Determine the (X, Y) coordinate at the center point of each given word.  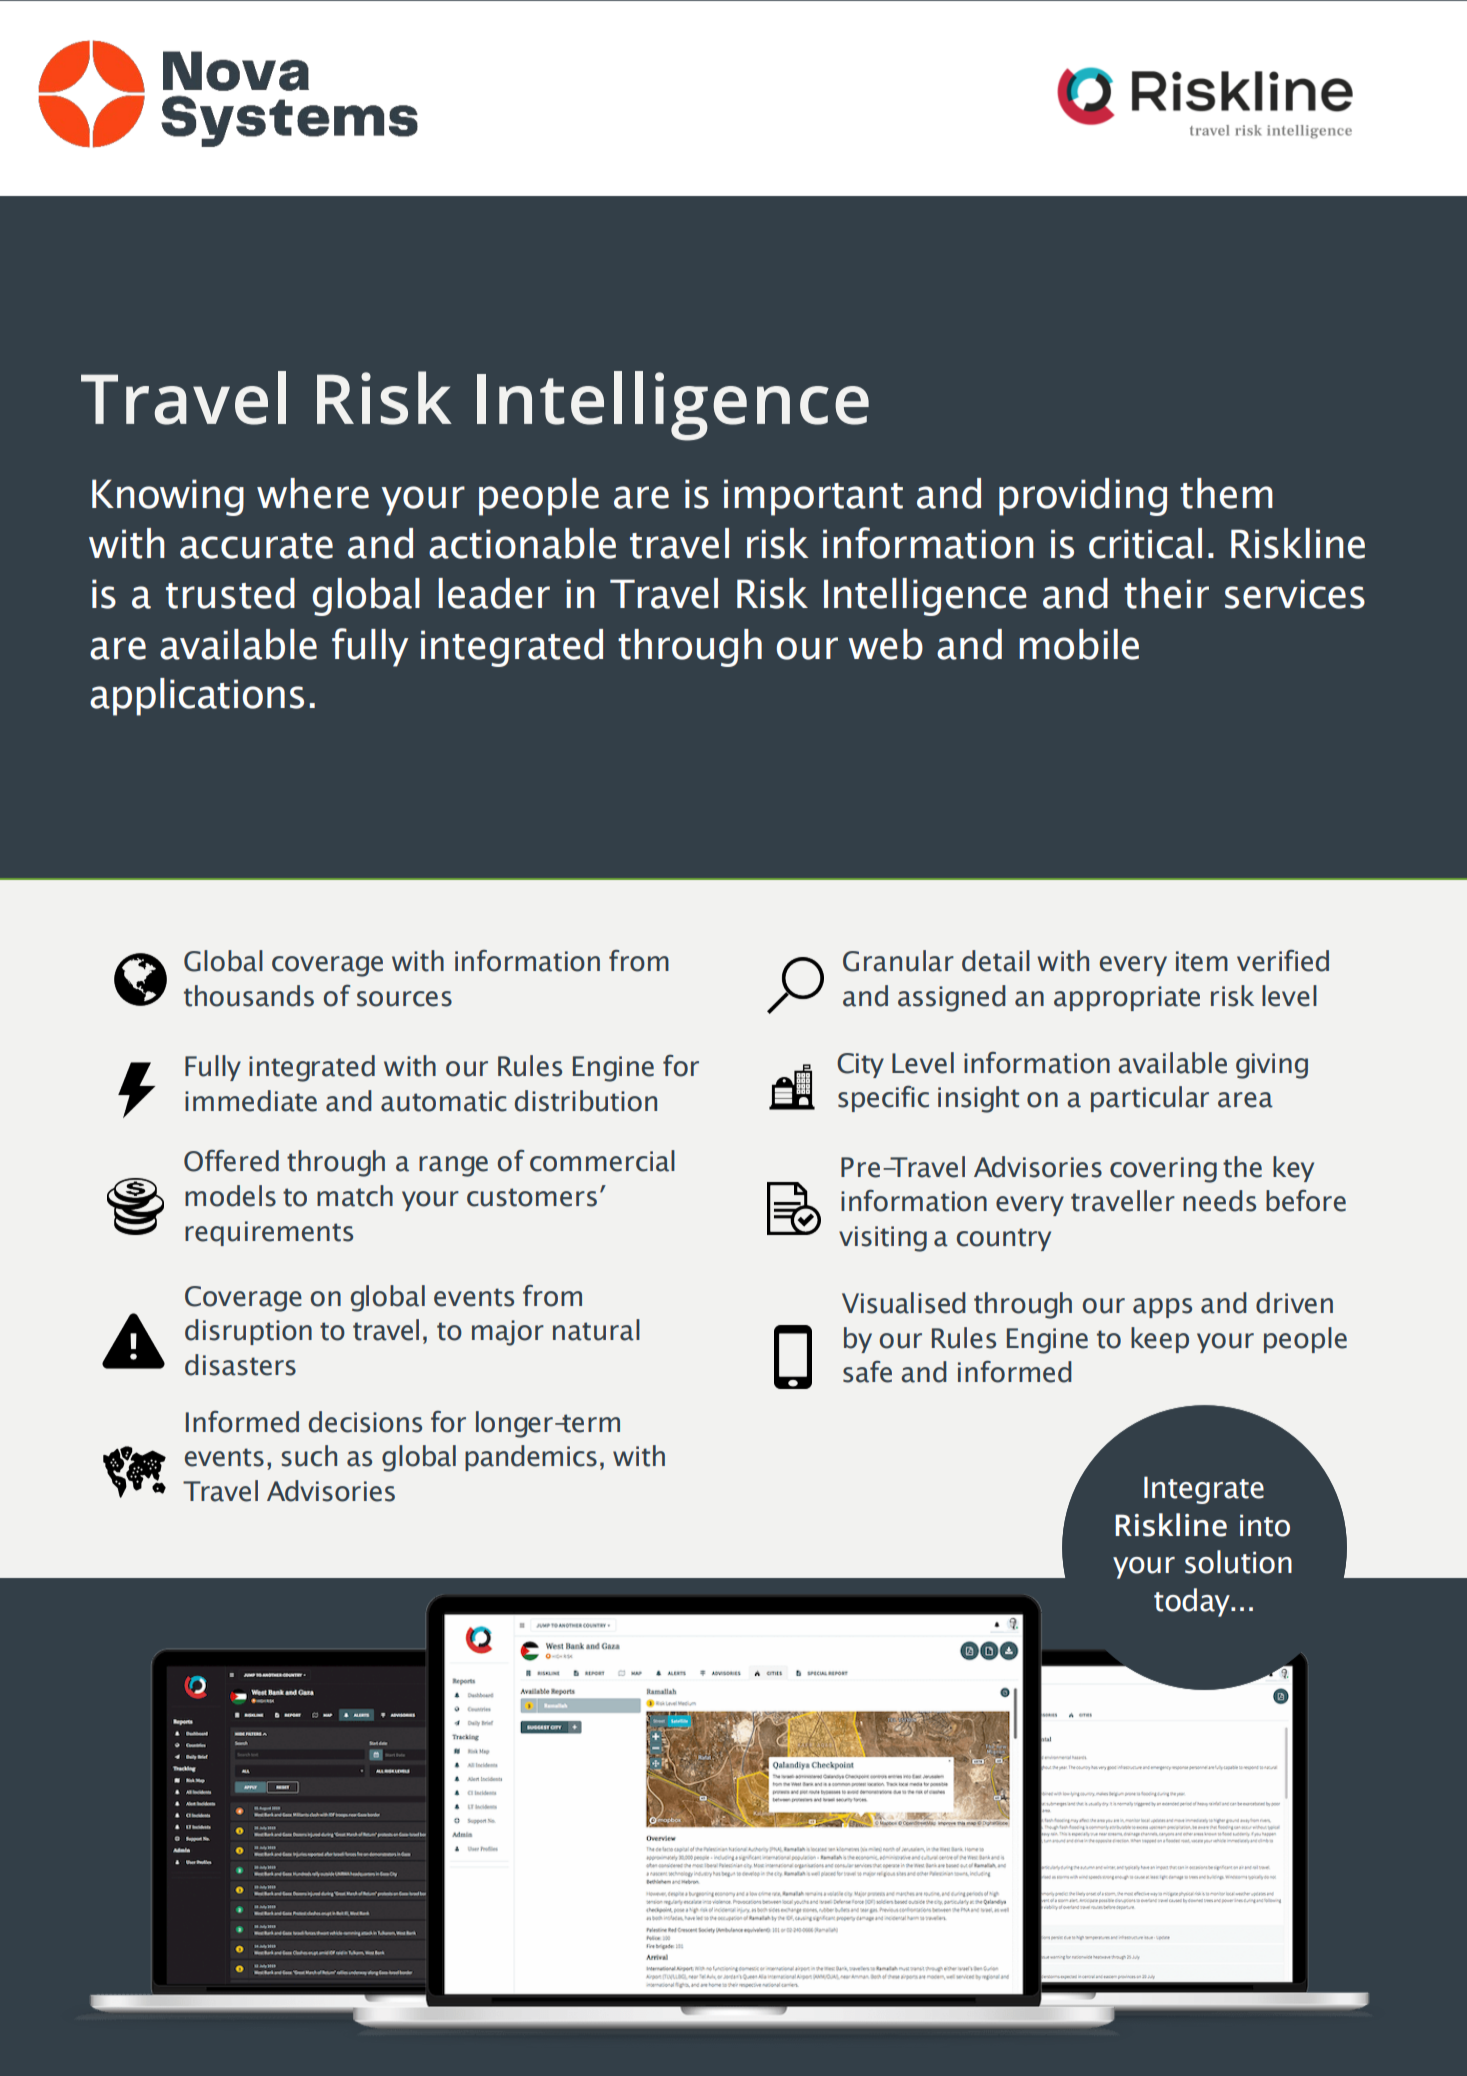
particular (1150, 1099)
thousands (249, 996)
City (860, 1065)
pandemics (531, 1458)
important (813, 497)
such (309, 1456)
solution (1238, 1562)
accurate (256, 546)
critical (1145, 543)
